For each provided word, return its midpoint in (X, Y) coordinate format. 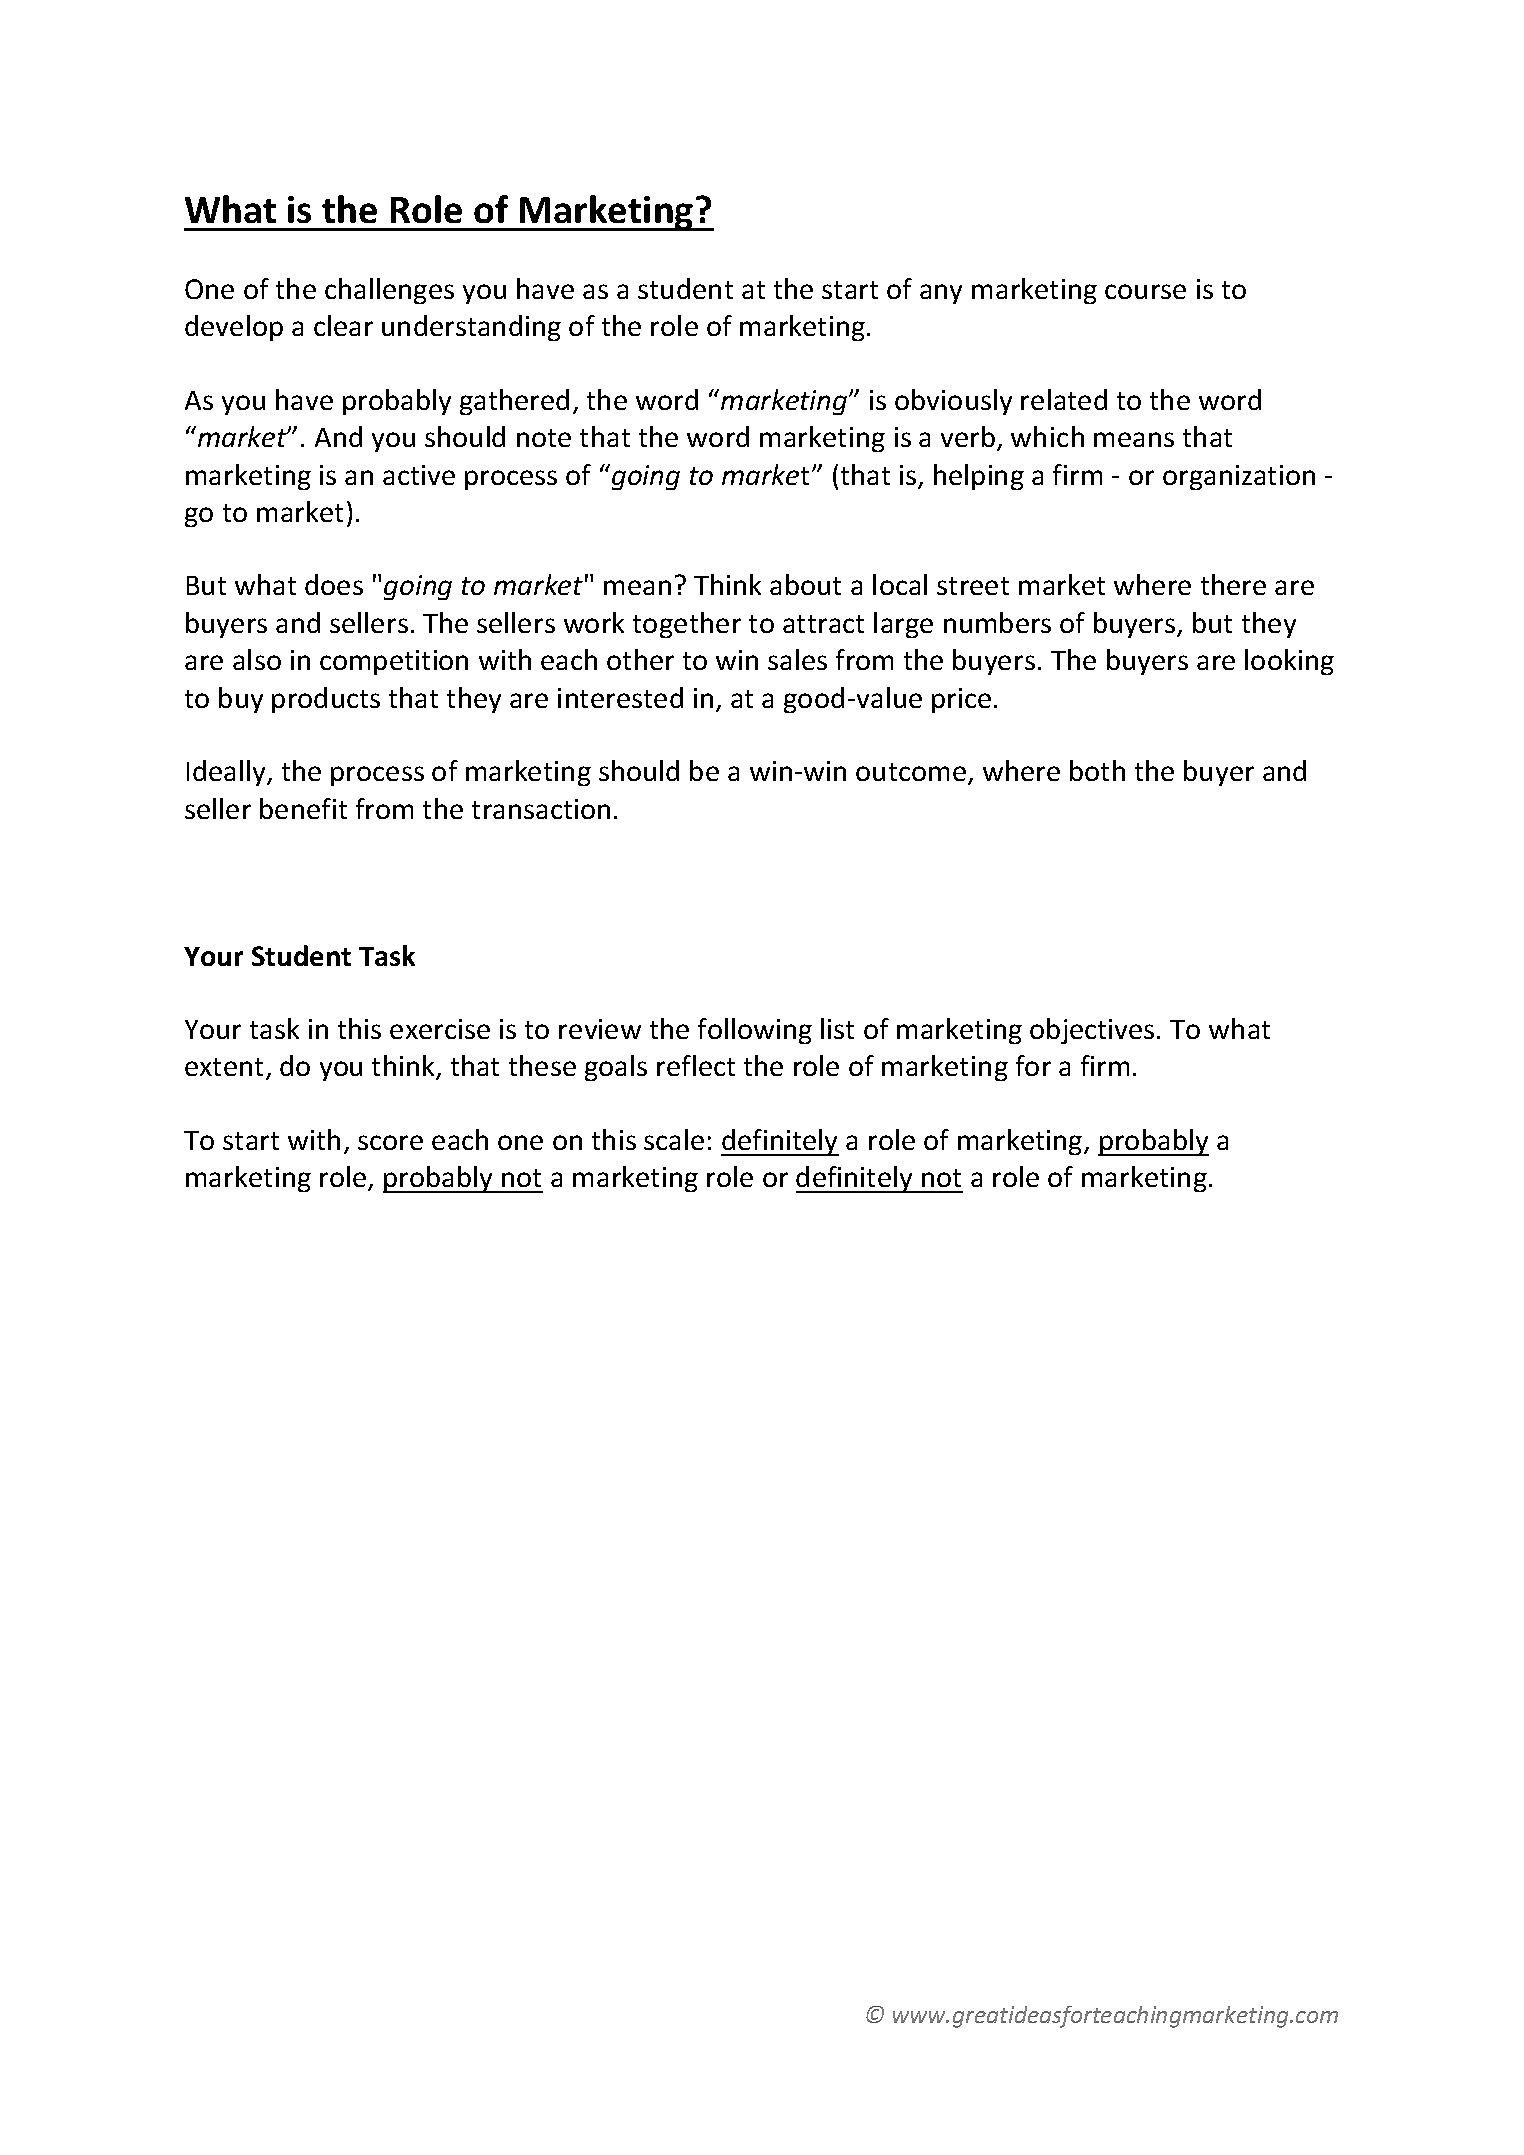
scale (674, 1139)
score (390, 1142)
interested (620, 697)
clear (343, 325)
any (941, 294)
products (326, 700)
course (1145, 291)
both (1097, 770)
